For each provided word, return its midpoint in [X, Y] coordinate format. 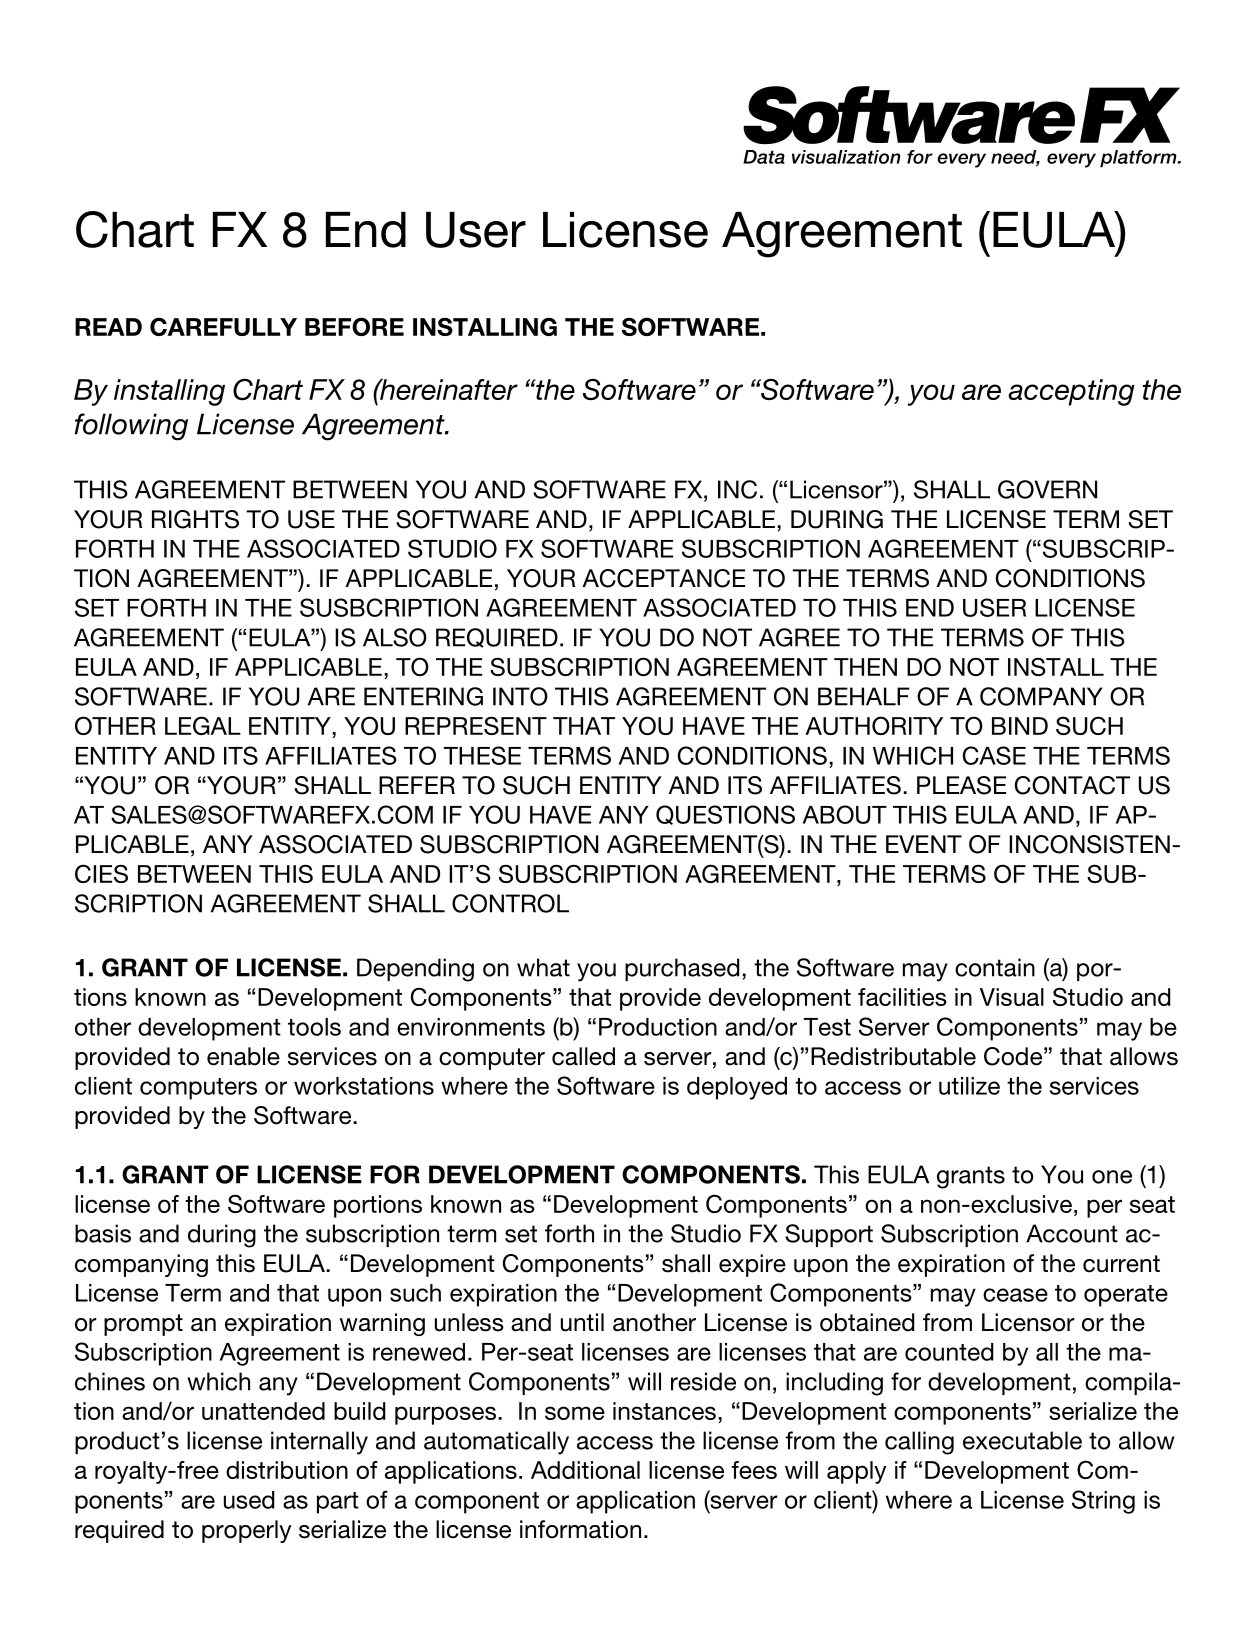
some [575, 1413]
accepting [1071, 392]
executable [1022, 1440]
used [249, 1500]
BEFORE [354, 326]
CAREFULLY [223, 326]
